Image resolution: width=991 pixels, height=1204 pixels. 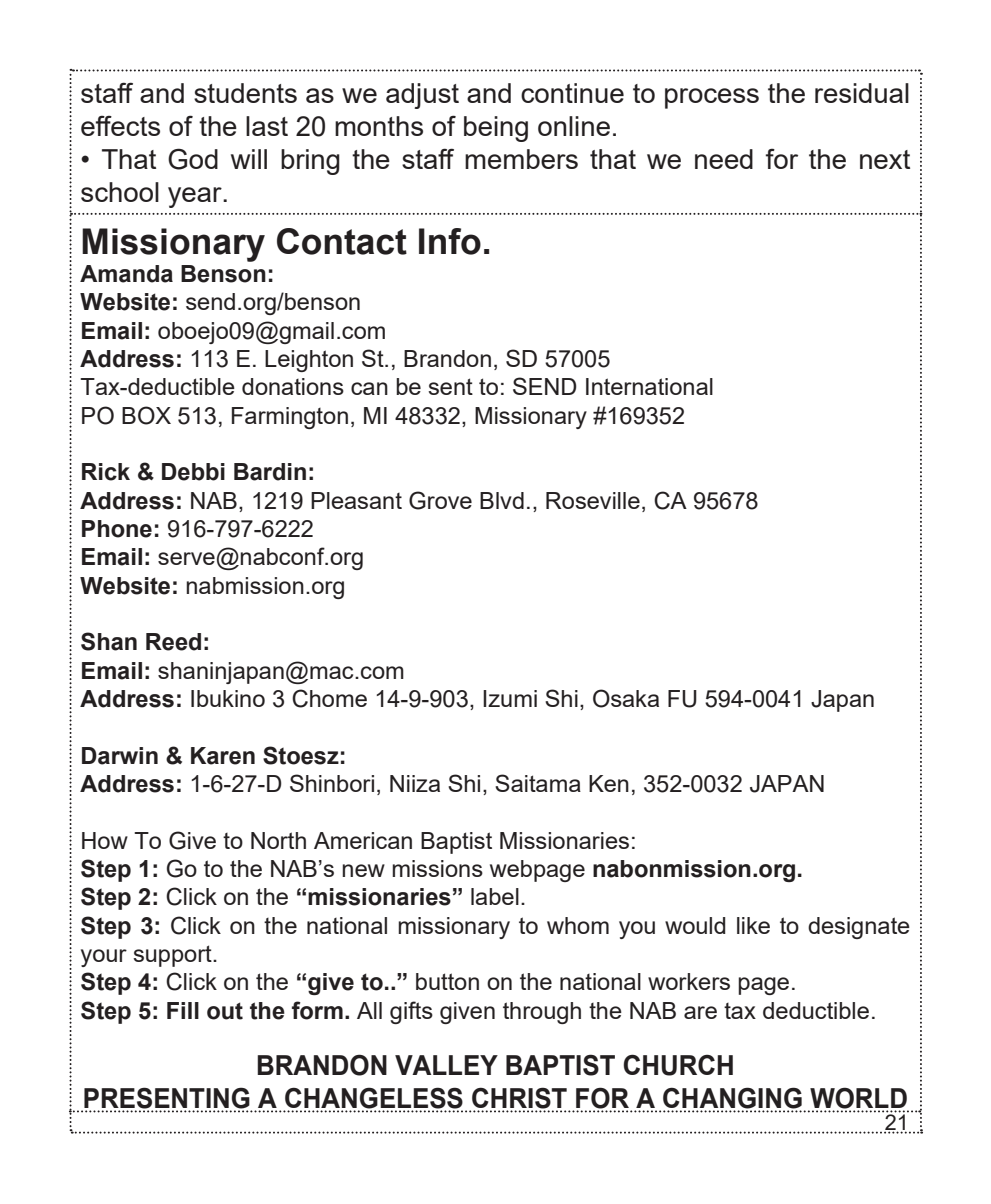 I want to click on VALLEY, so click(x=446, y=1065).
